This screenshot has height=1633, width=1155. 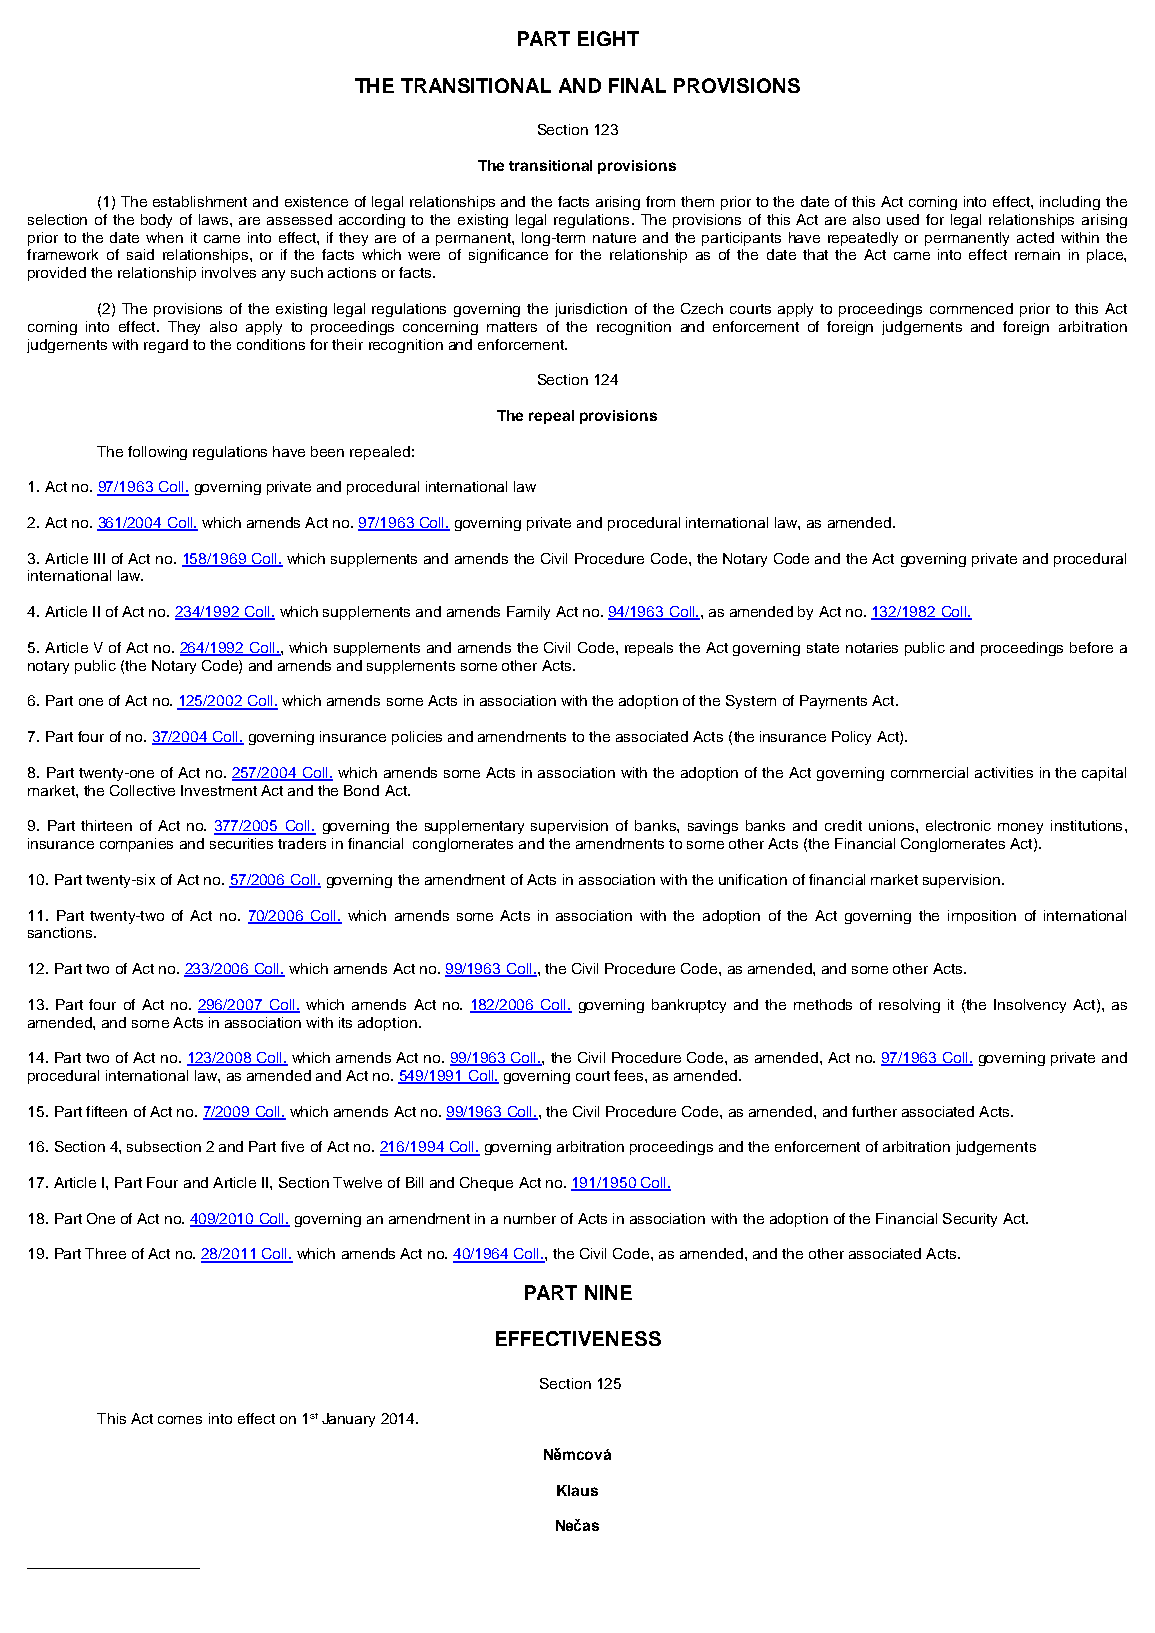 I want to click on commenced, so click(x=971, y=308).
